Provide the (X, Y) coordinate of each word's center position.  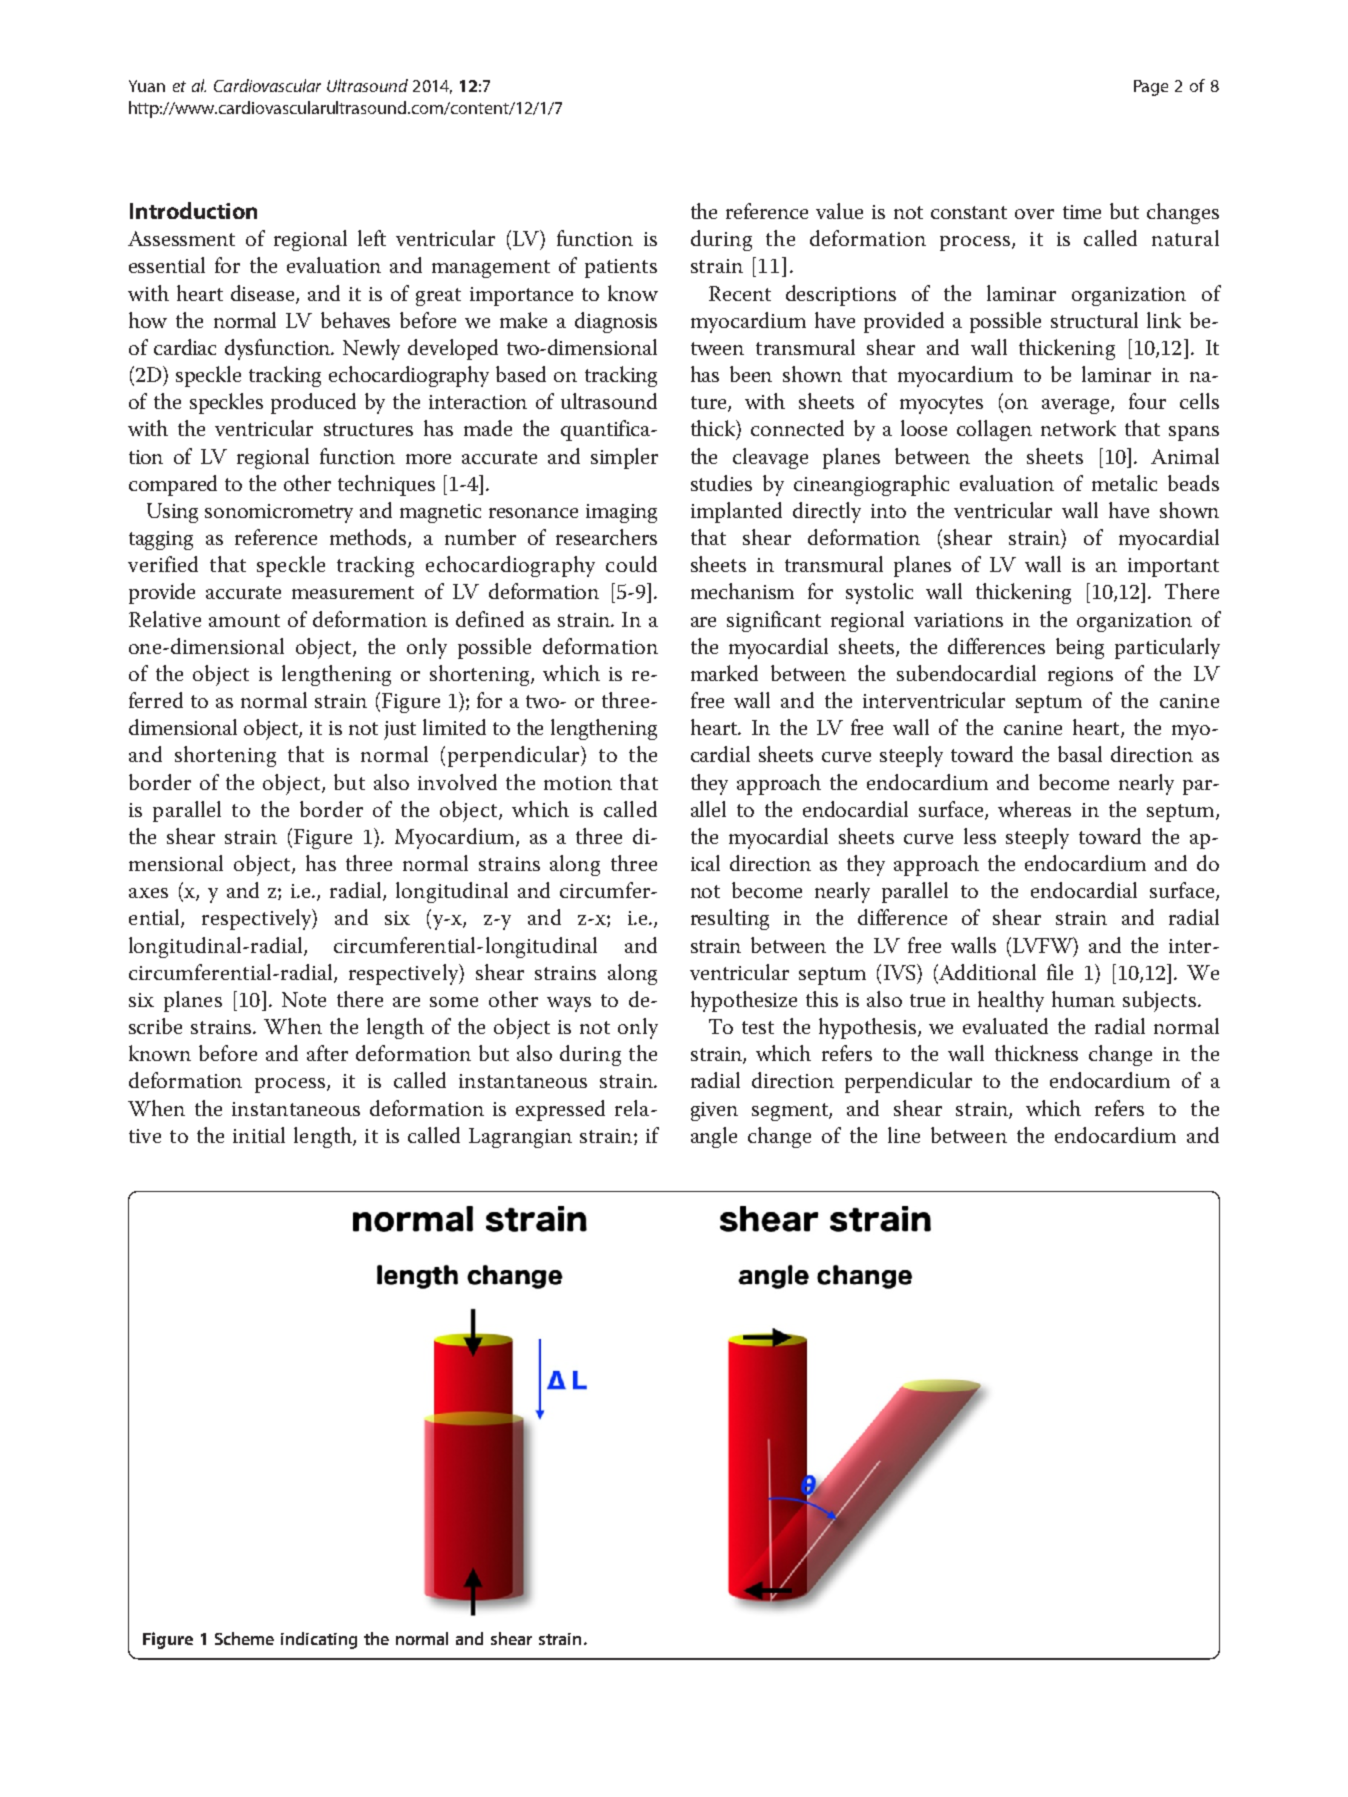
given (714, 1111)
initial (259, 1135)
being (1080, 648)
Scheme (244, 1638)
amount (244, 620)
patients (621, 268)
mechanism (742, 591)
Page (1151, 88)
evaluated (1005, 1026)
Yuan (147, 86)
